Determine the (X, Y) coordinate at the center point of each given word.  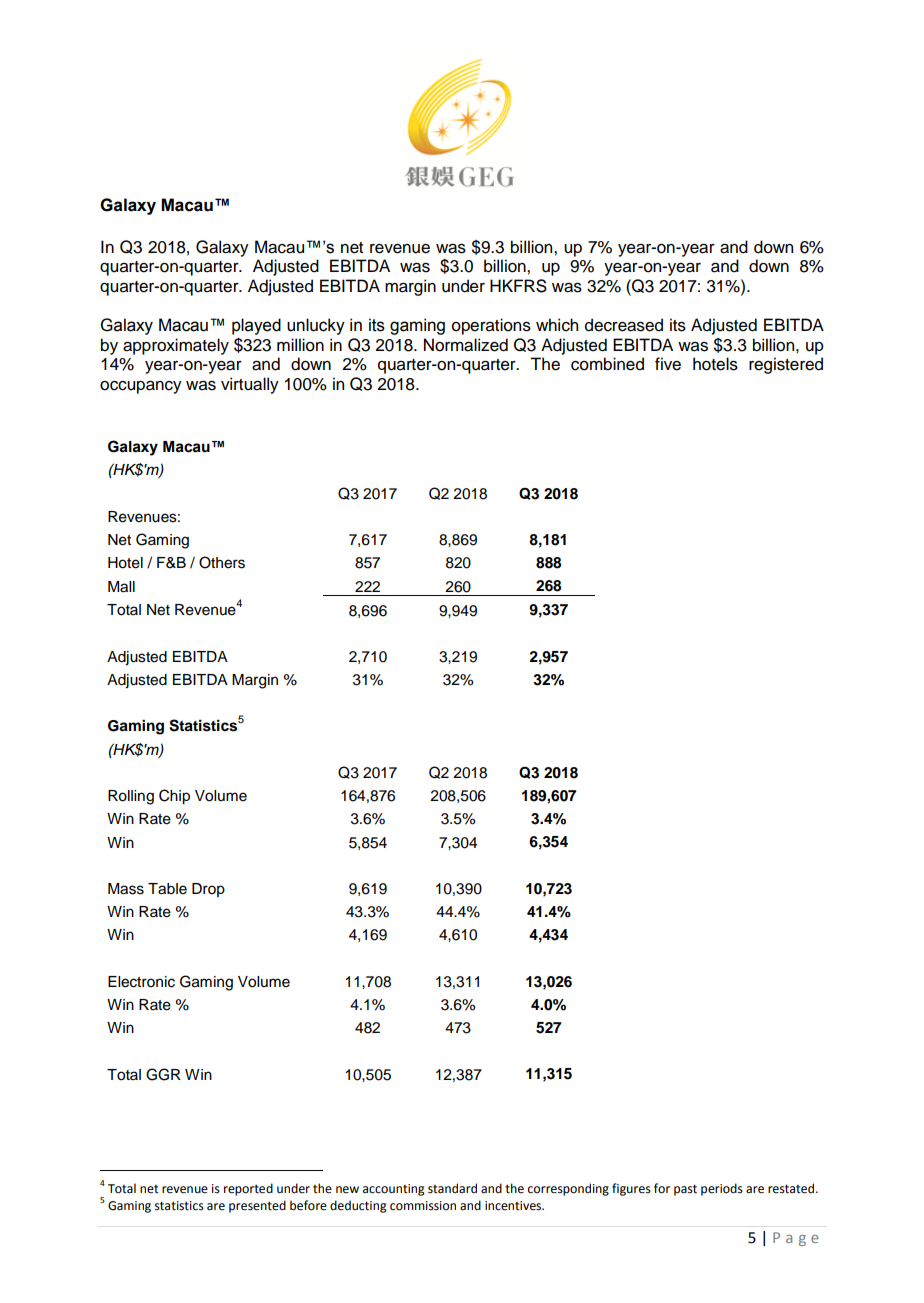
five (668, 364)
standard (452, 1188)
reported (248, 1189)
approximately (176, 346)
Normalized (466, 345)
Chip (174, 796)
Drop (208, 890)
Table (167, 889)
